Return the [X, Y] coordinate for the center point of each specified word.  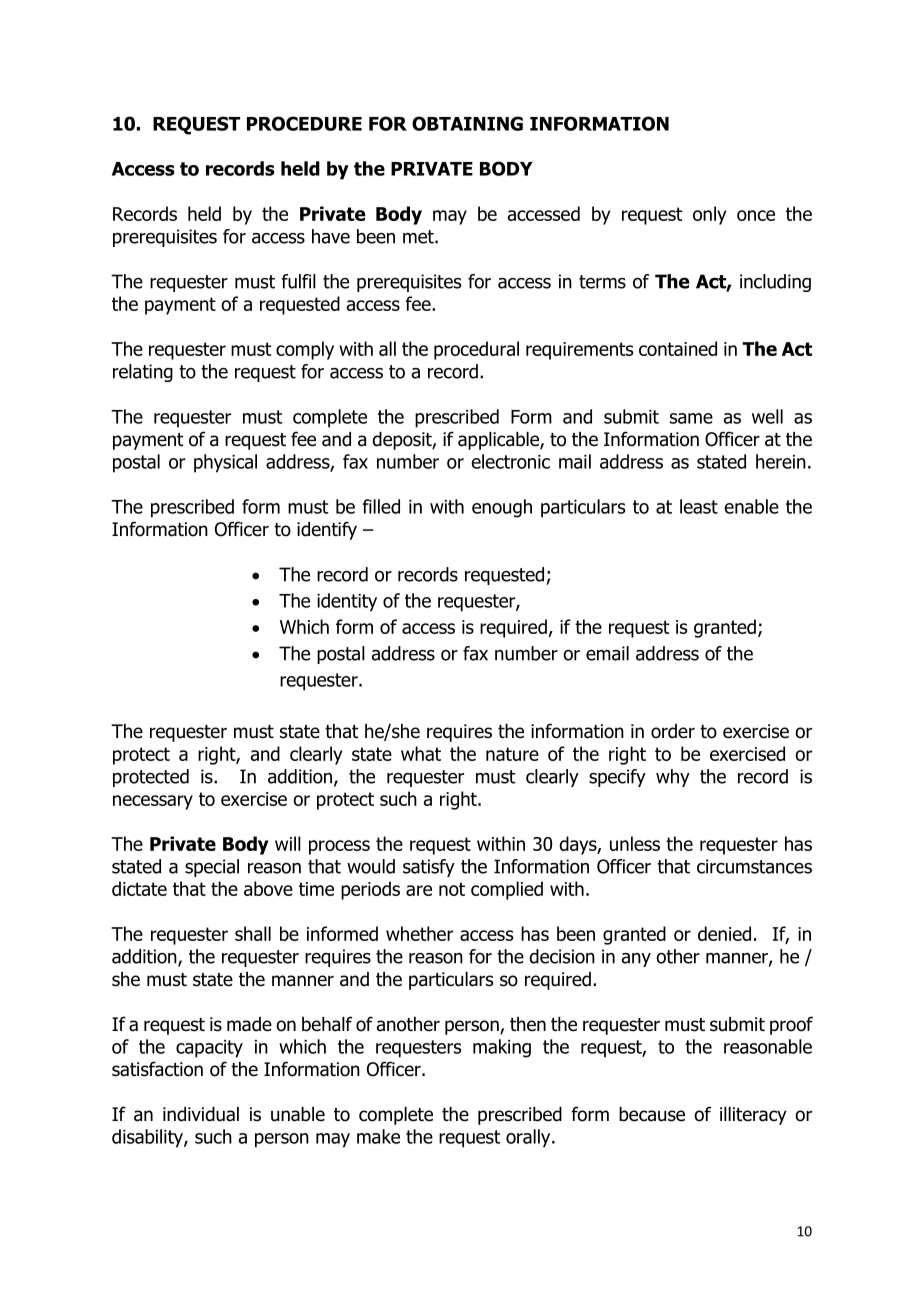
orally [529, 1138]
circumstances [754, 866]
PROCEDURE [304, 123]
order [673, 731]
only [709, 215]
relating [143, 373]
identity [347, 602]
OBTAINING [467, 123]
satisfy [429, 868]
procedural [476, 350]
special [212, 868]
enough [502, 508]
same [691, 418]
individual [201, 1114]
